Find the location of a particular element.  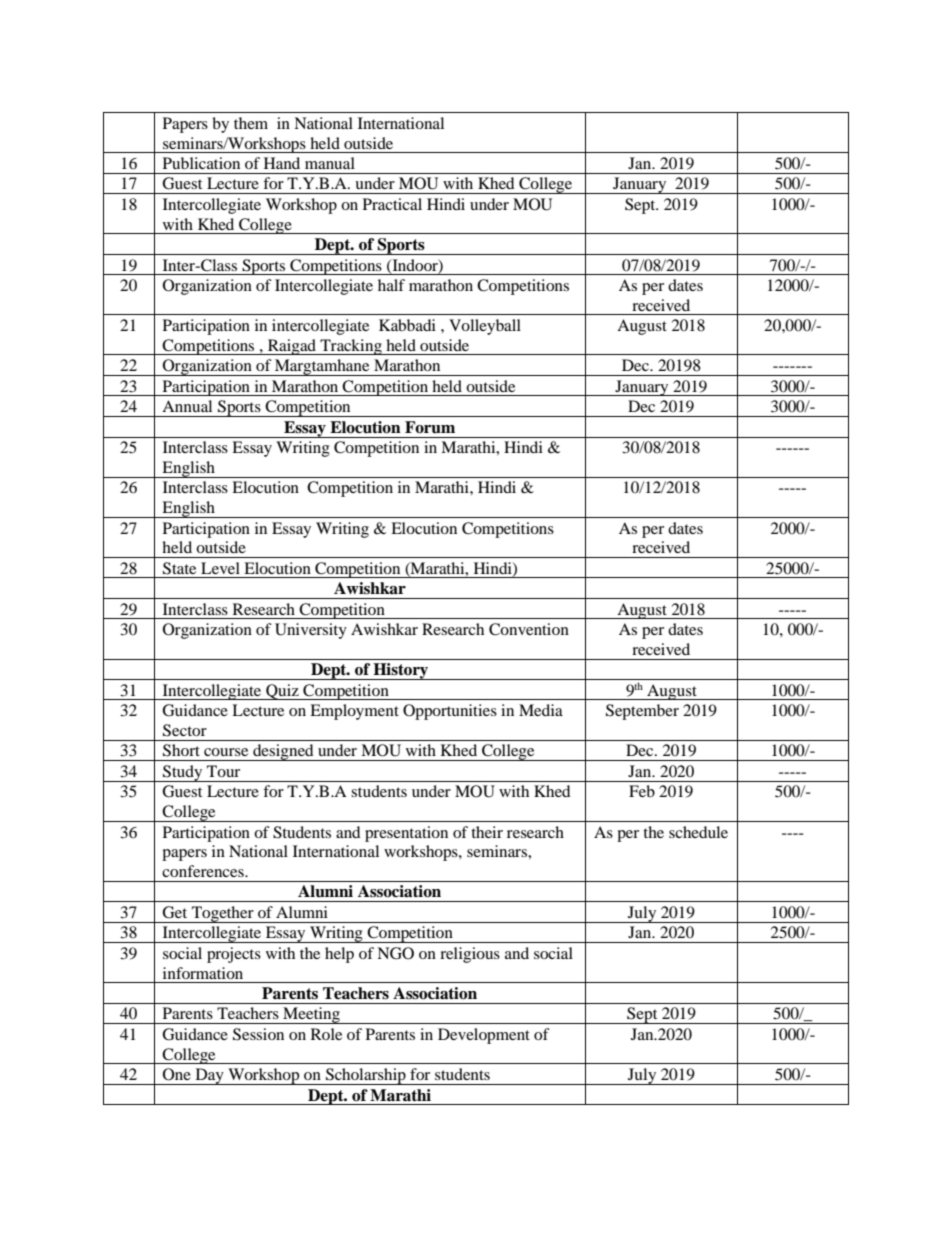

Tour is located at coordinates (223, 771).
